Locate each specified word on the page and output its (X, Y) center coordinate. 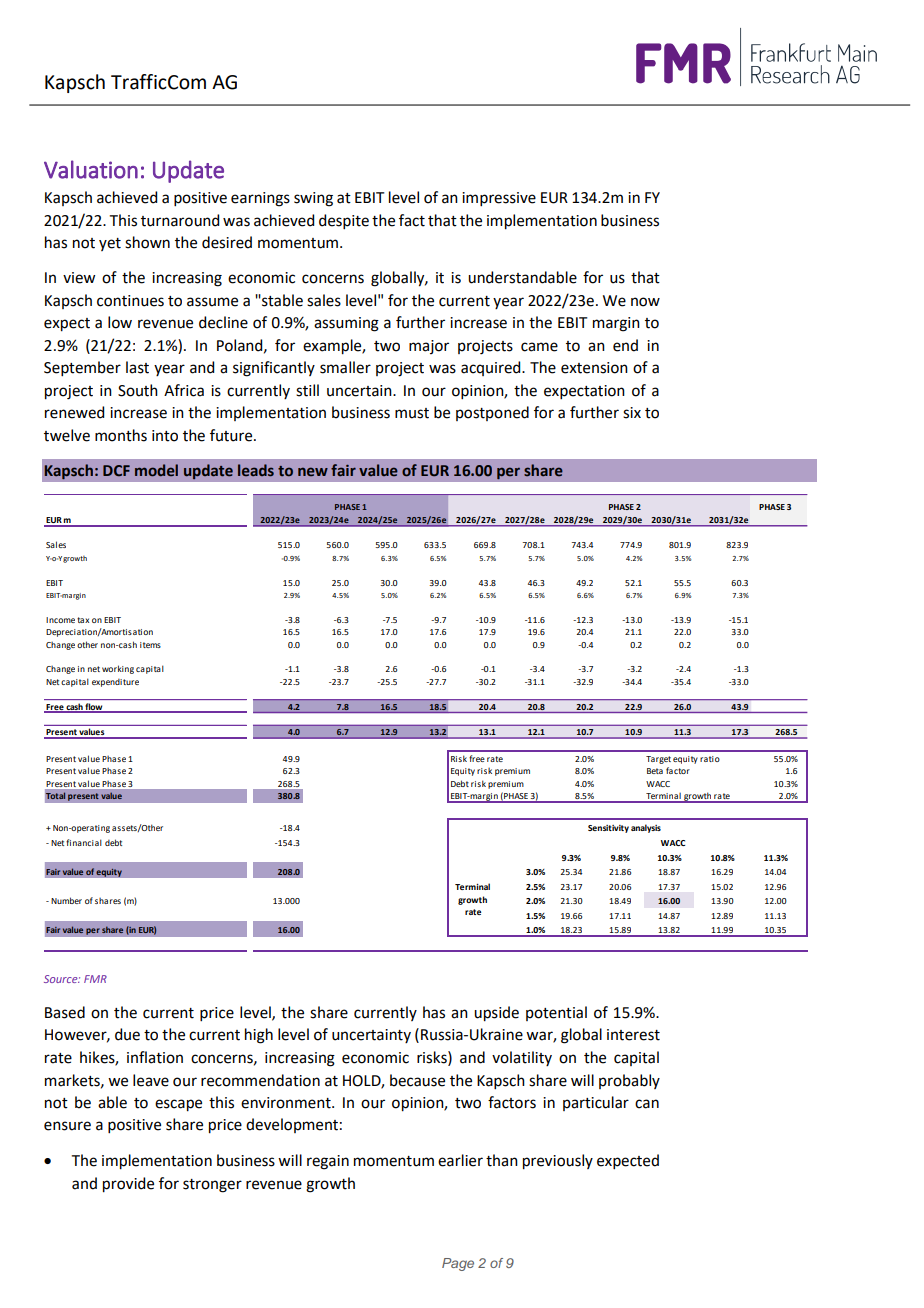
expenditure (115, 683)
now (645, 302)
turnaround (180, 220)
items (150, 645)
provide (128, 1185)
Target (658, 760)
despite (344, 221)
